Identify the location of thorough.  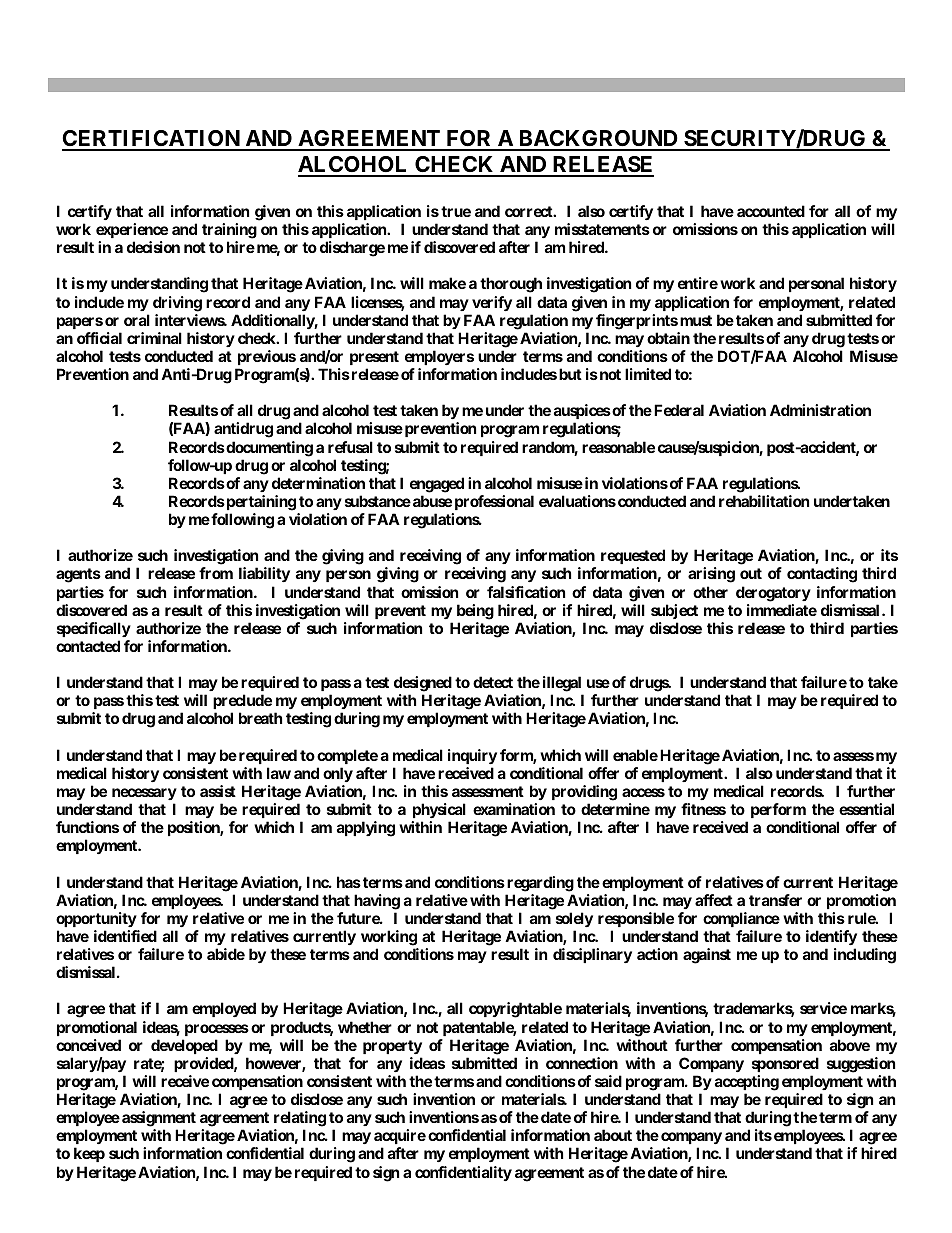
(511, 285).
